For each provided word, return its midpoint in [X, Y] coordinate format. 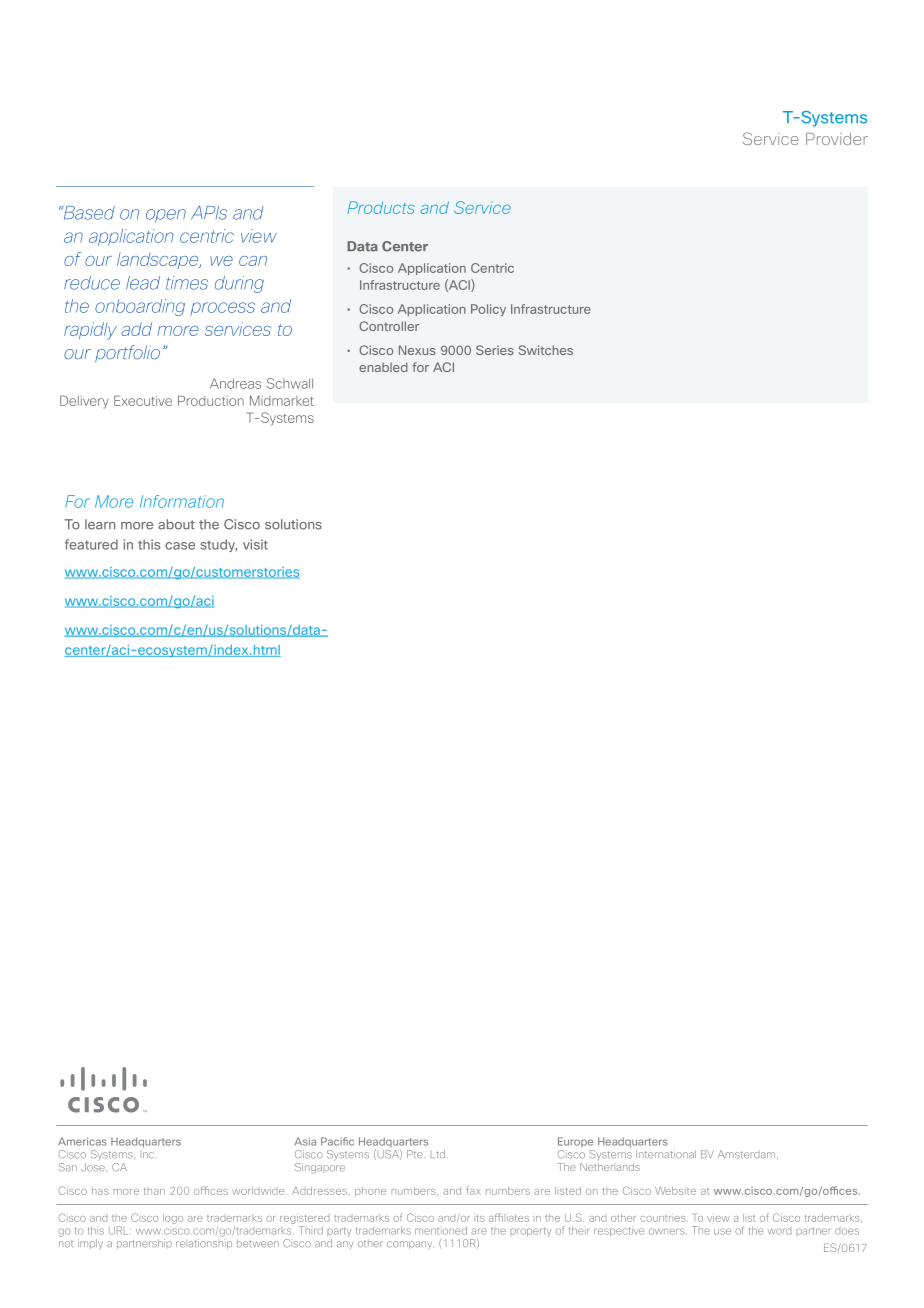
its [479, 1218]
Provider [837, 139]
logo [173, 1219]
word [779, 1231]
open [166, 216]
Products [381, 207]
